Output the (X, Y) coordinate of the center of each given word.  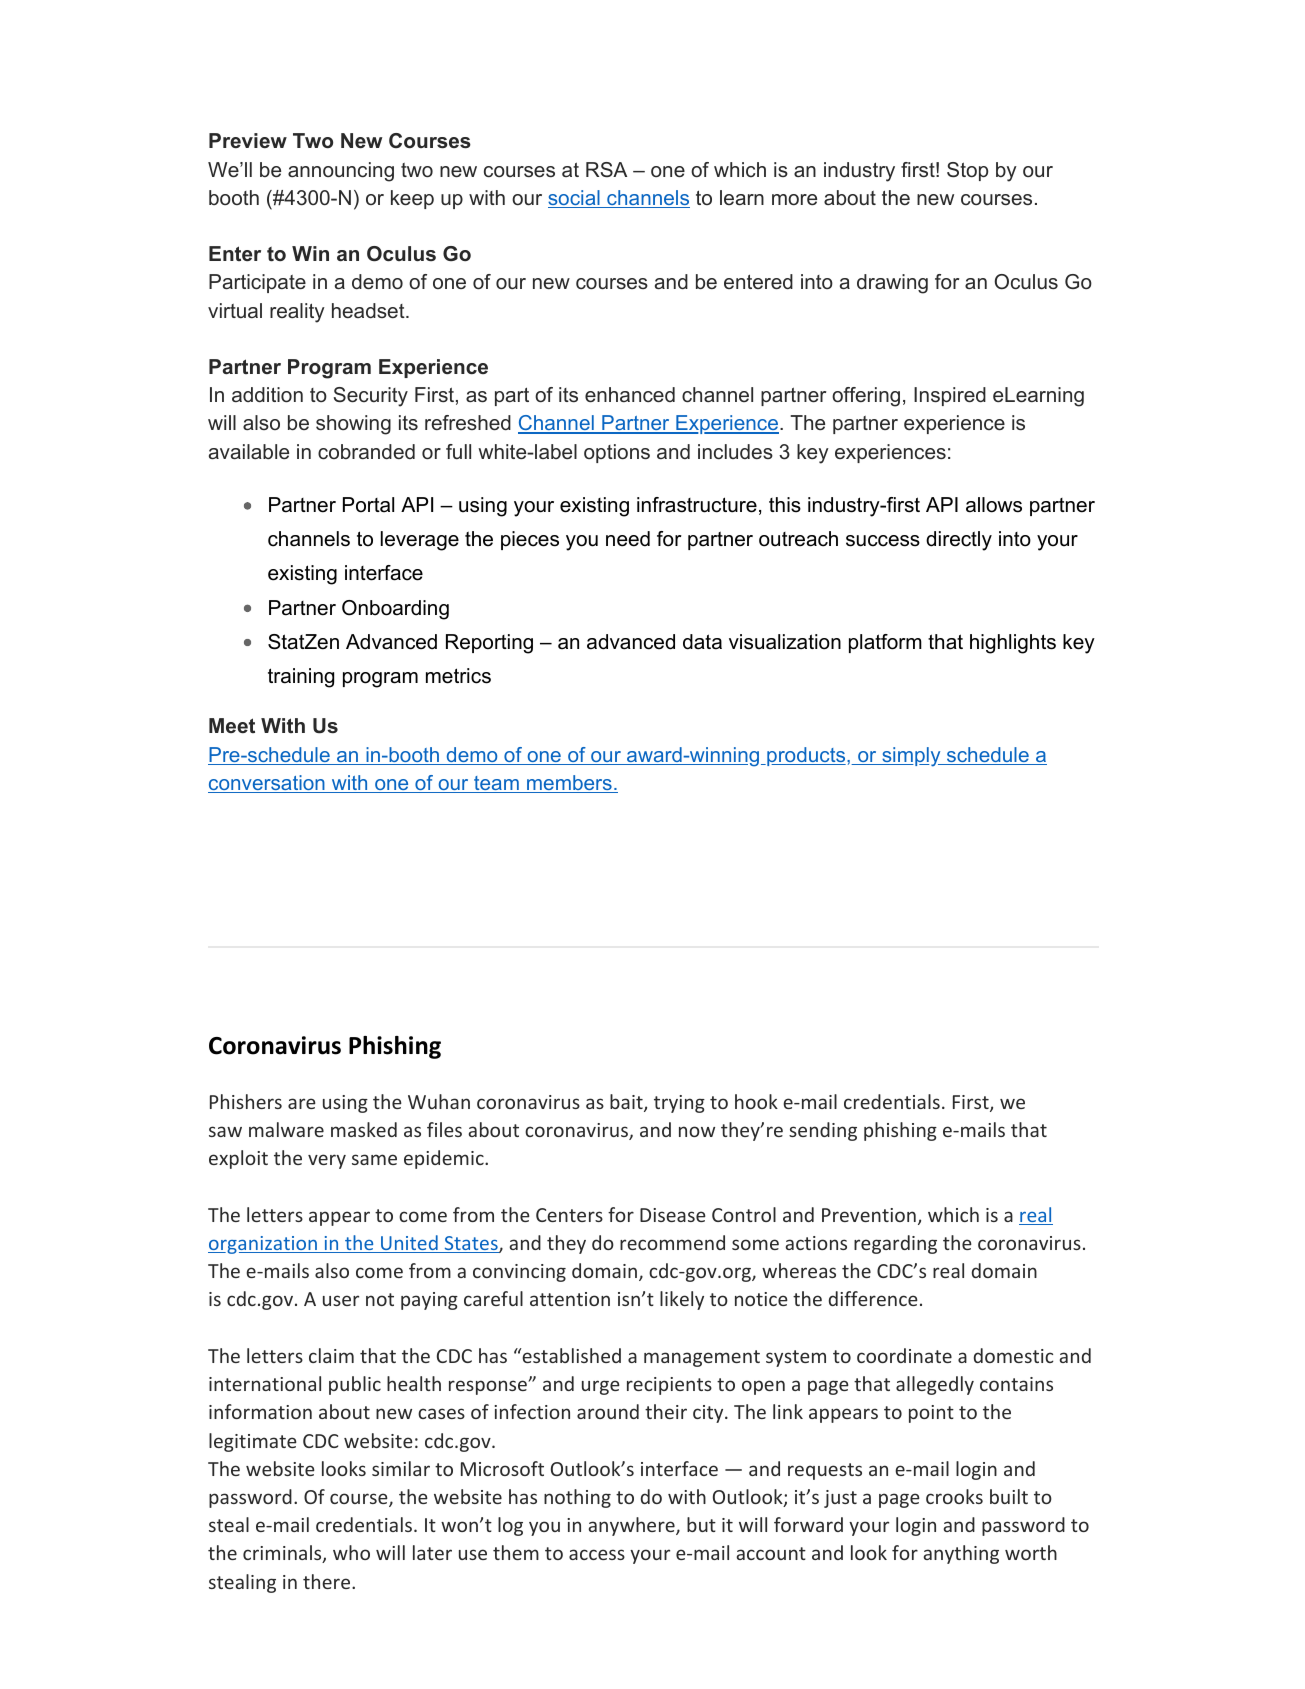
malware (286, 1129)
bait (627, 1103)
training (301, 678)
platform (885, 643)
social (575, 199)
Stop (967, 171)
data (702, 642)
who (351, 1552)
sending (823, 1131)
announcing (341, 172)
